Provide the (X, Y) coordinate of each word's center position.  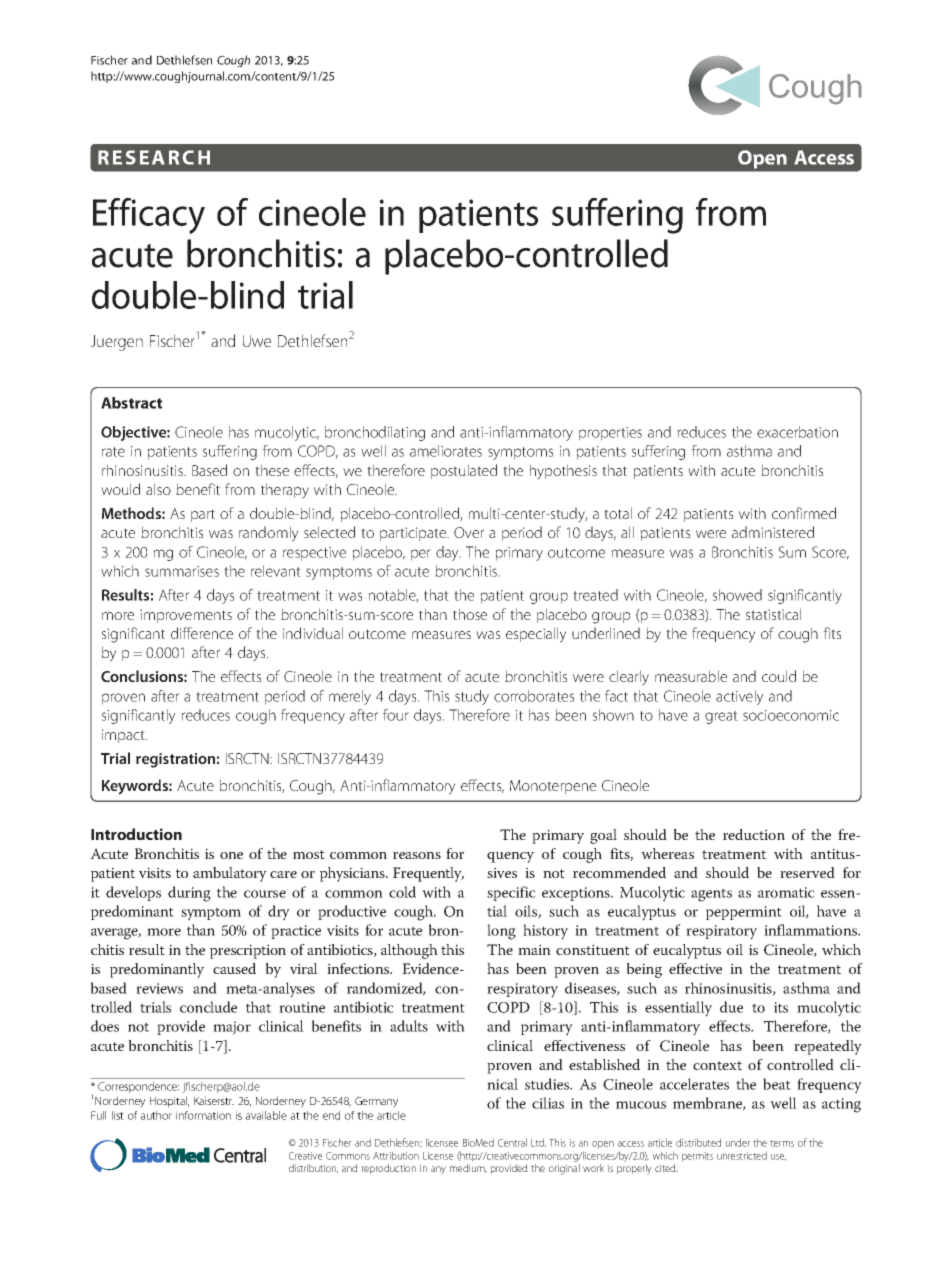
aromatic (786, 892)
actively (739, 697)
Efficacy (149, 216)
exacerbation (797, 432)
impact (124, 736)
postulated (464, 471)
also (158, 489)
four (396, 715)
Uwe (257, 341)
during (189, 894)
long (501, 932)
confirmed (804, 513)
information (203, 1115)
